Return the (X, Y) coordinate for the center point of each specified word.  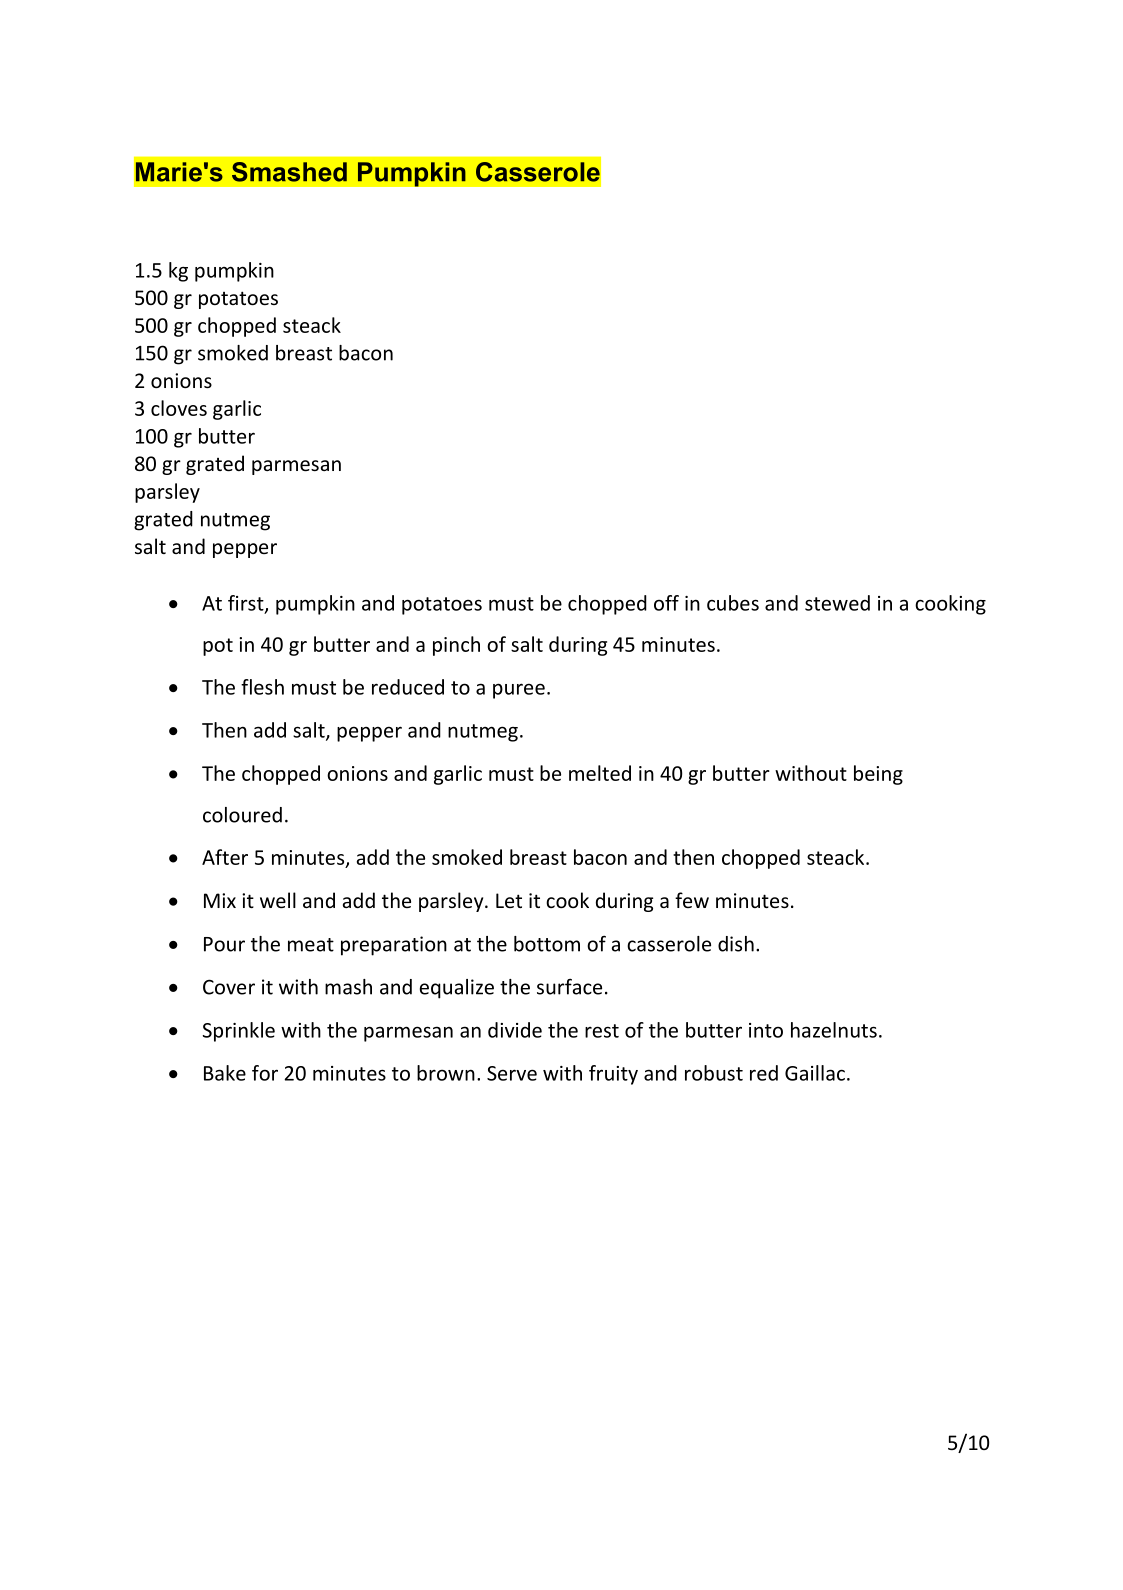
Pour (224, 944)
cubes (733, 603)
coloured (242, 815)
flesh (262, 687)
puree (519, 691)
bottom (547, 944)
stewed (837, 603)
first (247, 604)
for (265, 1073)
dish (736, 944)
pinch (456, 646)
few (692, 900)
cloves (179, 408)
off (666, 603)
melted (600, 773)
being (878, 775)
